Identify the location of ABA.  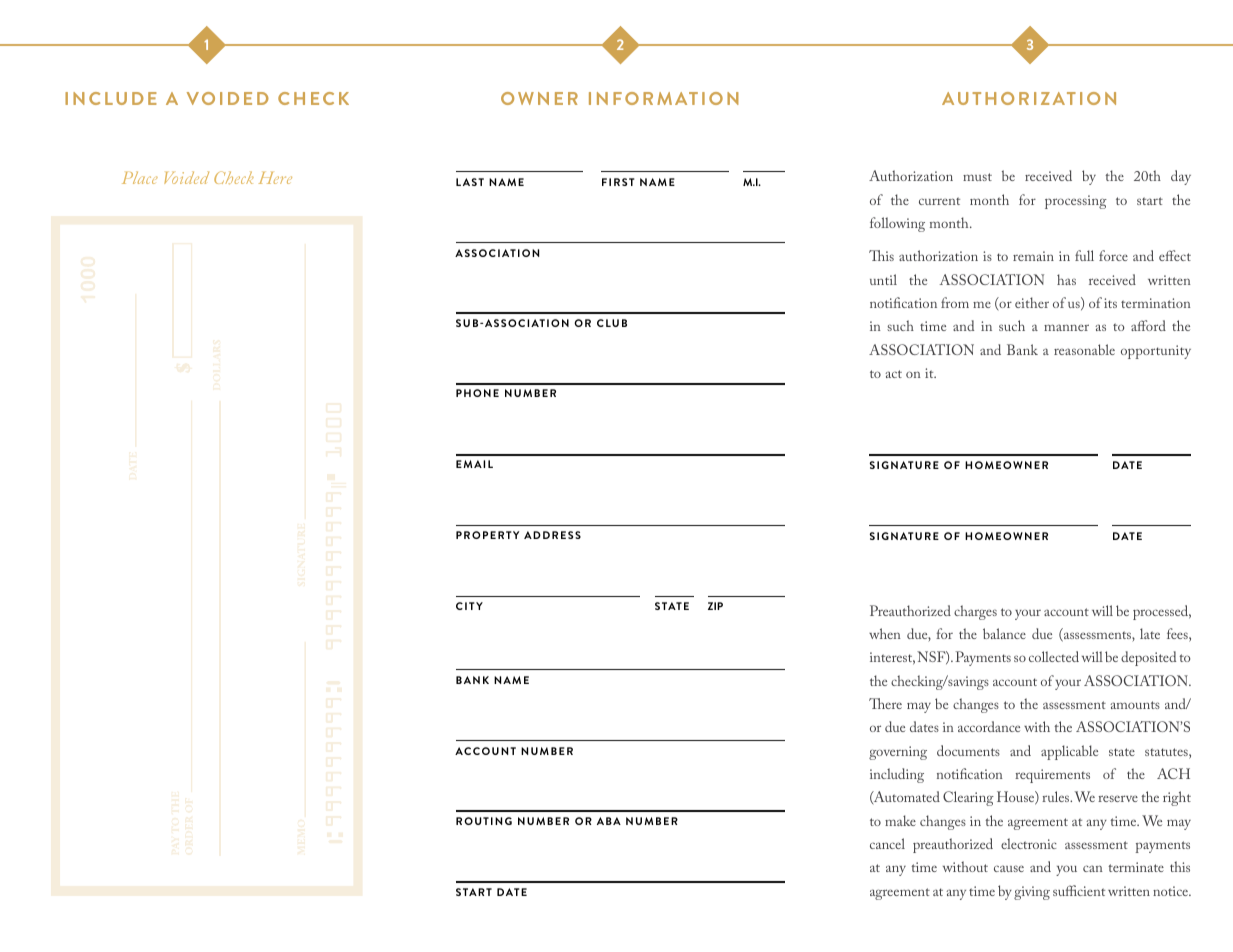
(609, 821).
